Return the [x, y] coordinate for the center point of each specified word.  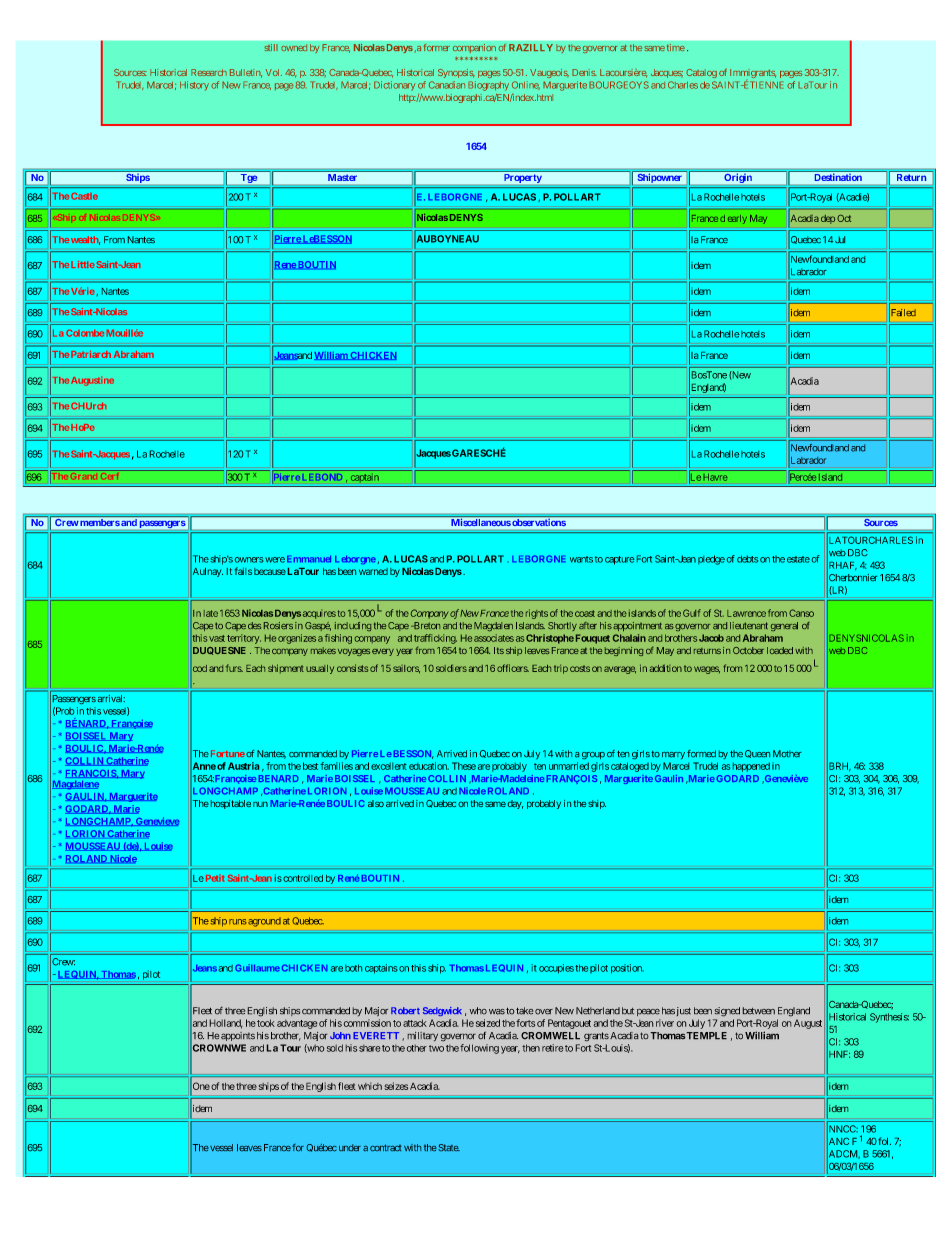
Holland [226, 1024]
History [194, 86]
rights [537, 614]
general [784, 626]
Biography [488, 86]
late [211, 613]
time [676, 47]
